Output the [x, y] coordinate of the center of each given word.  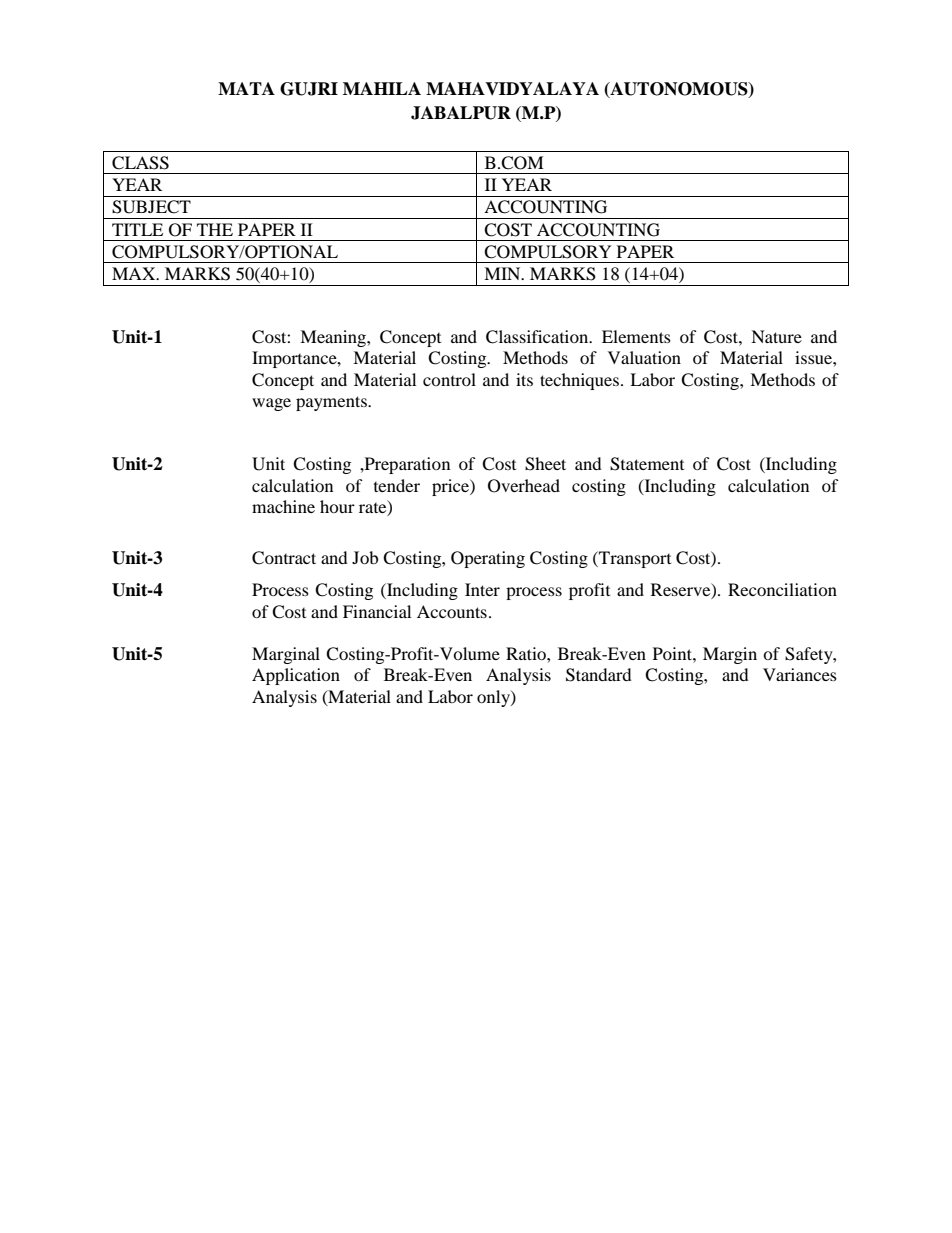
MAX [135, 273]
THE [215, 229]
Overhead [524, 486]
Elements [636, 336]
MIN [503, 273]
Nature [776, 336]
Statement [647, 464]
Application [296, 676]
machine [283, 506]
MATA [246, 88]
